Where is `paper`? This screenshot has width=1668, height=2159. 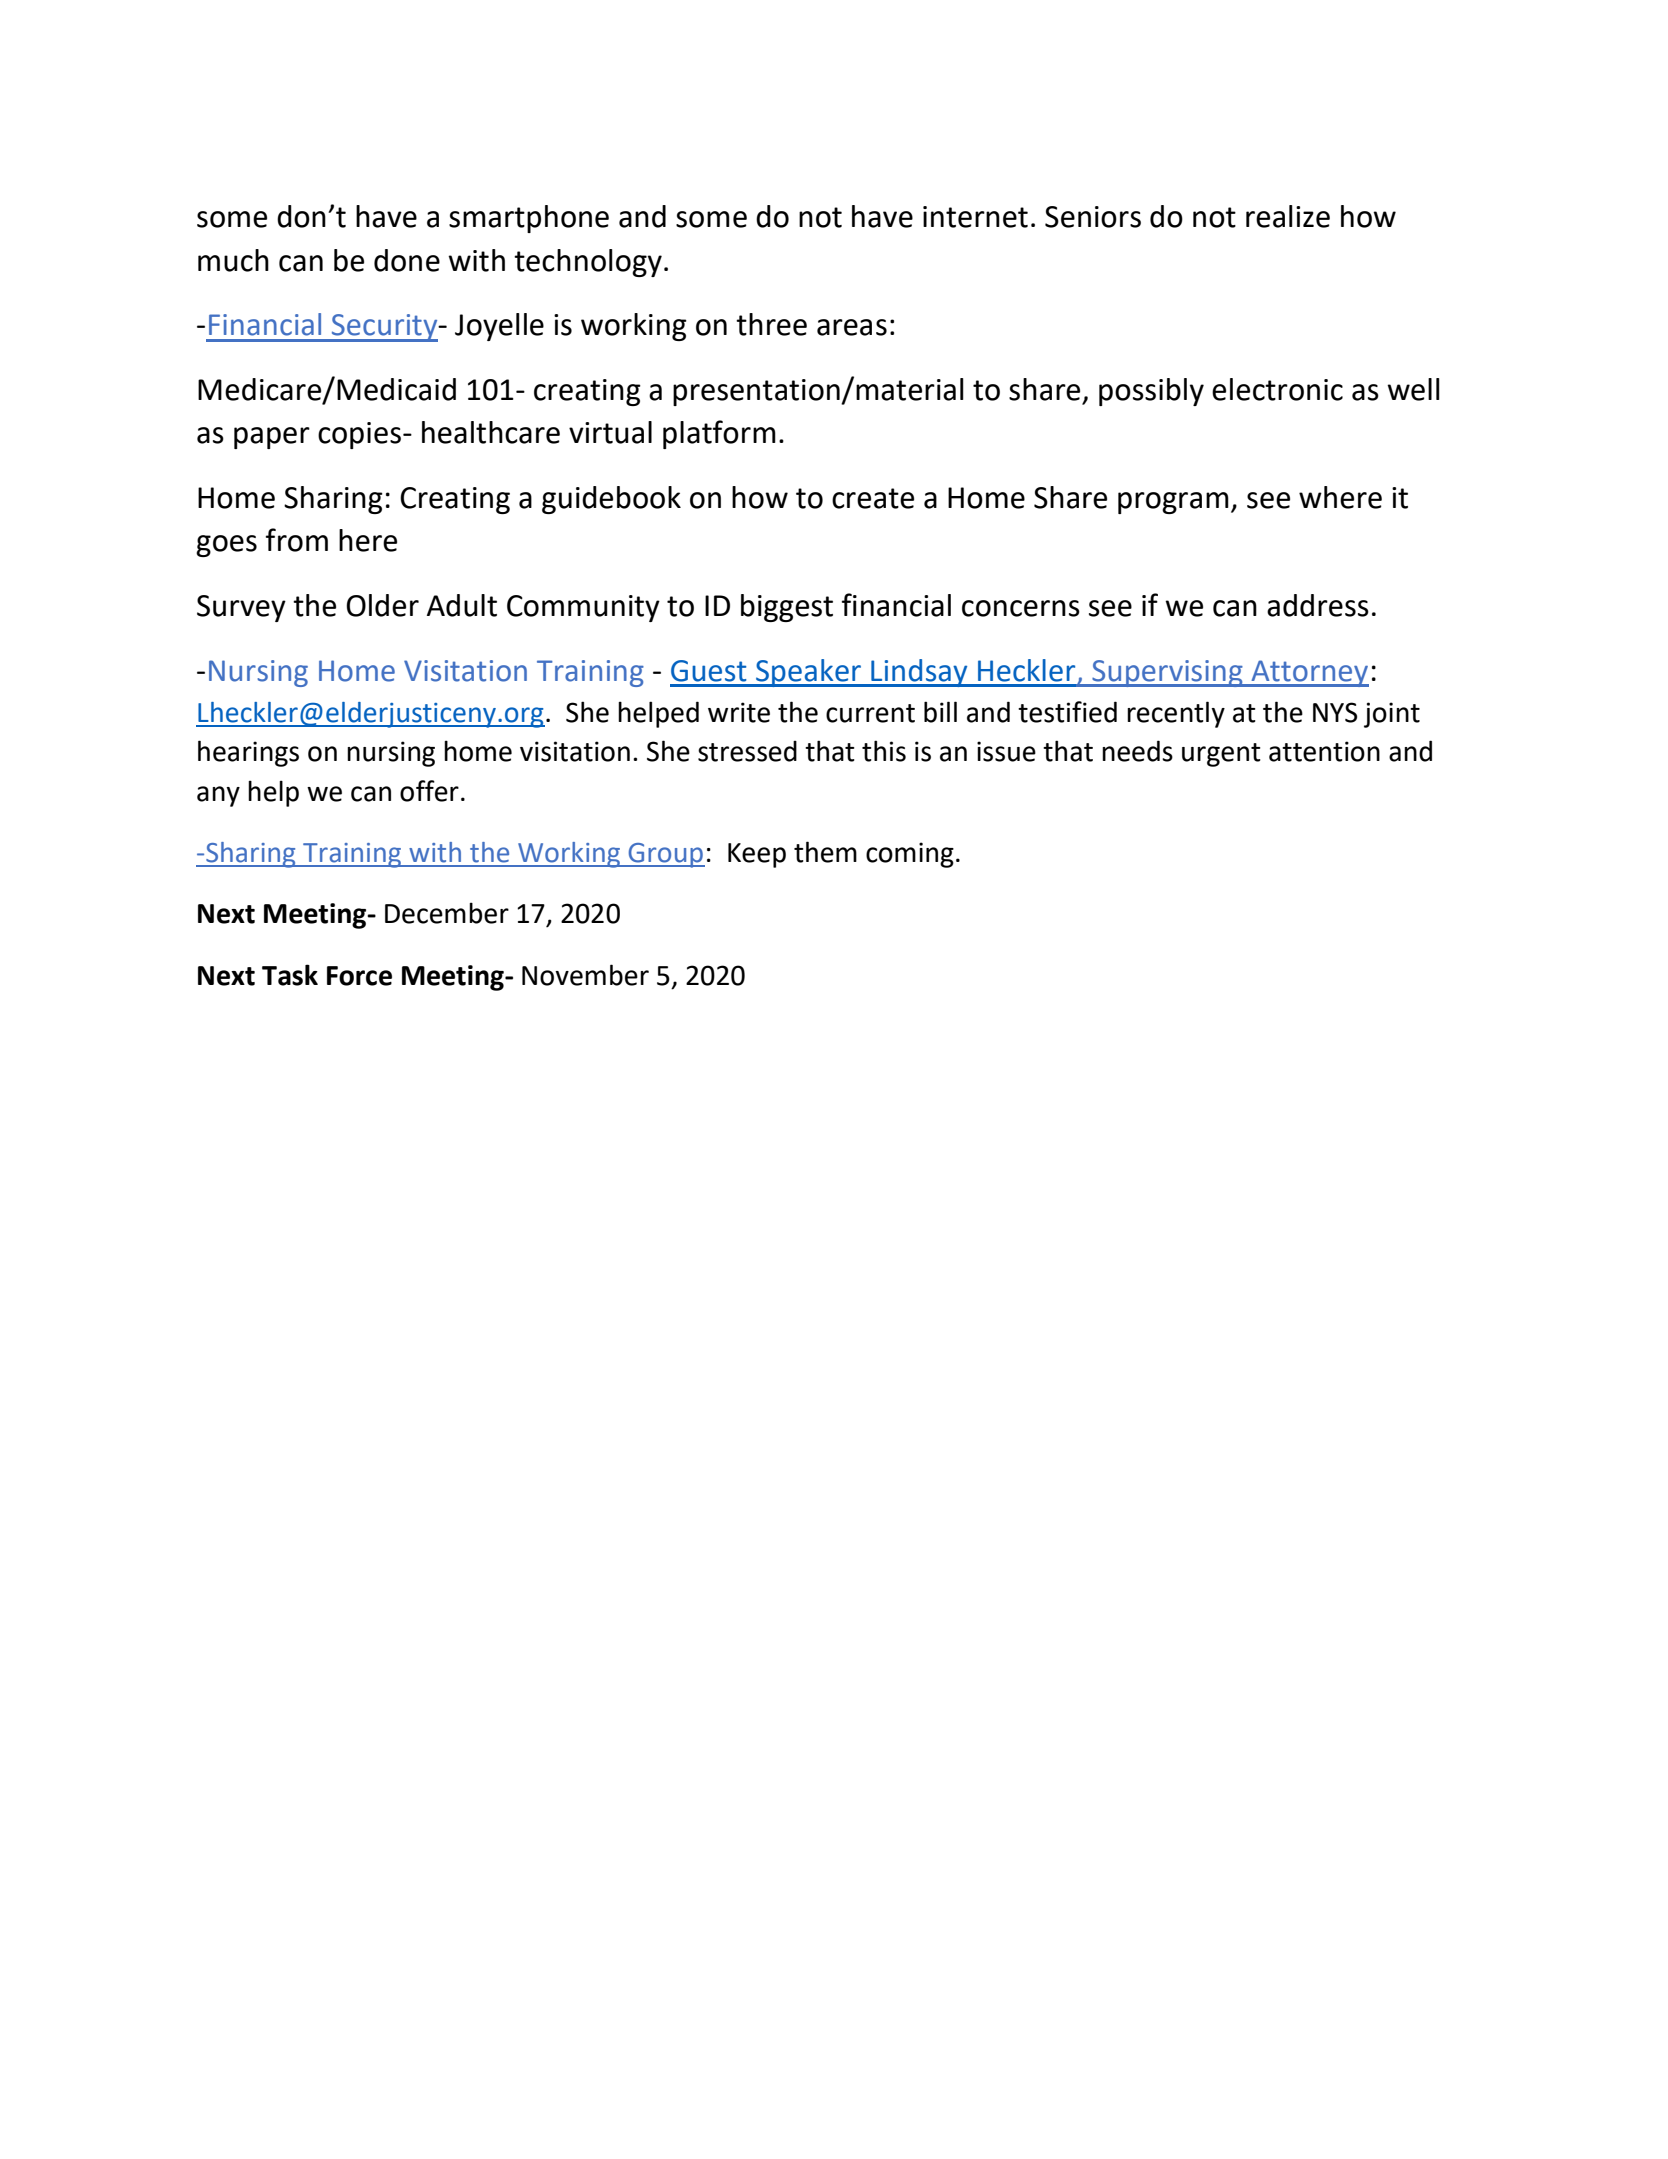 paper is located at coordinates (272, 438).
